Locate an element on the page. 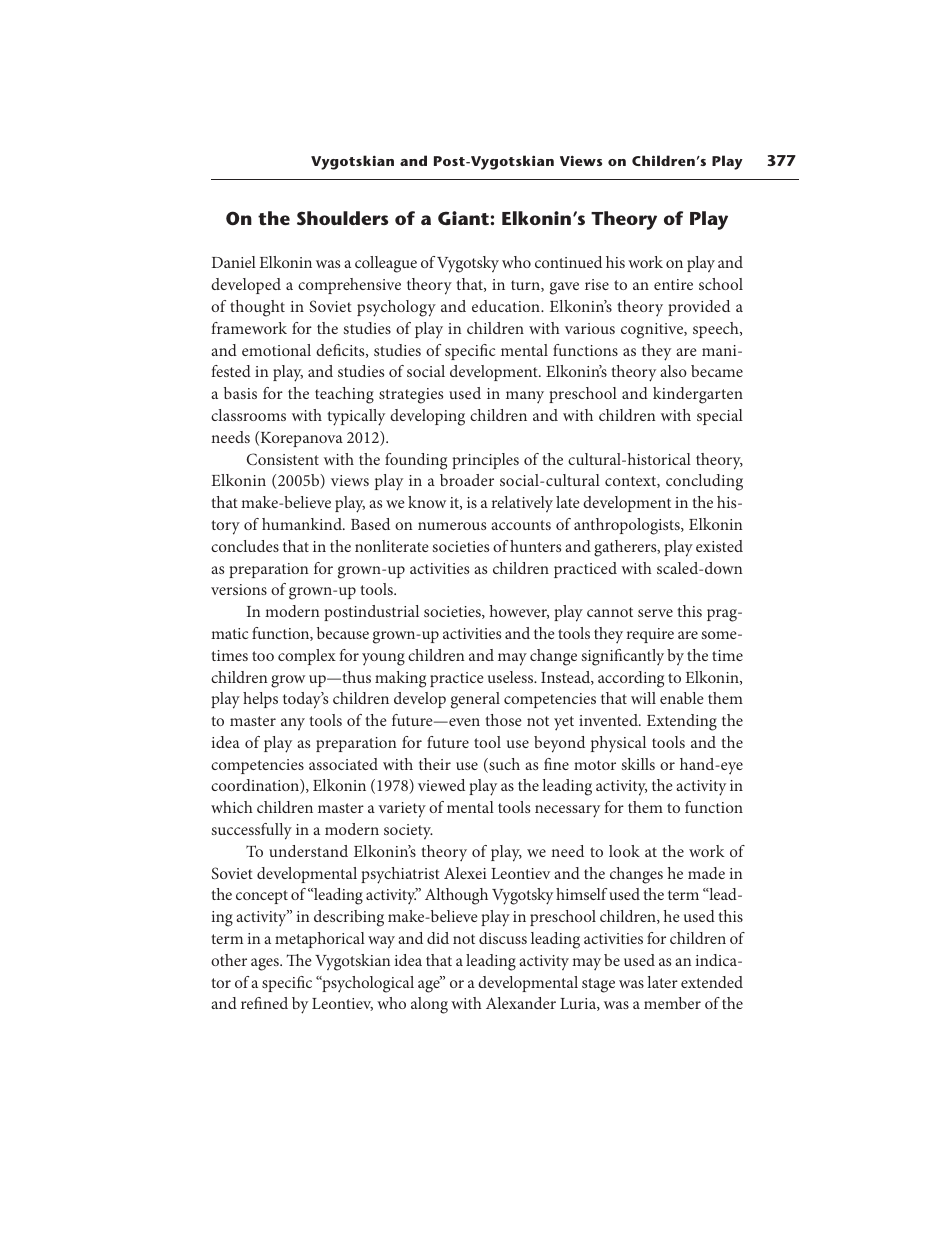 This document has width=952, height=1233. Consistent is located at coordinates (283, 459).
